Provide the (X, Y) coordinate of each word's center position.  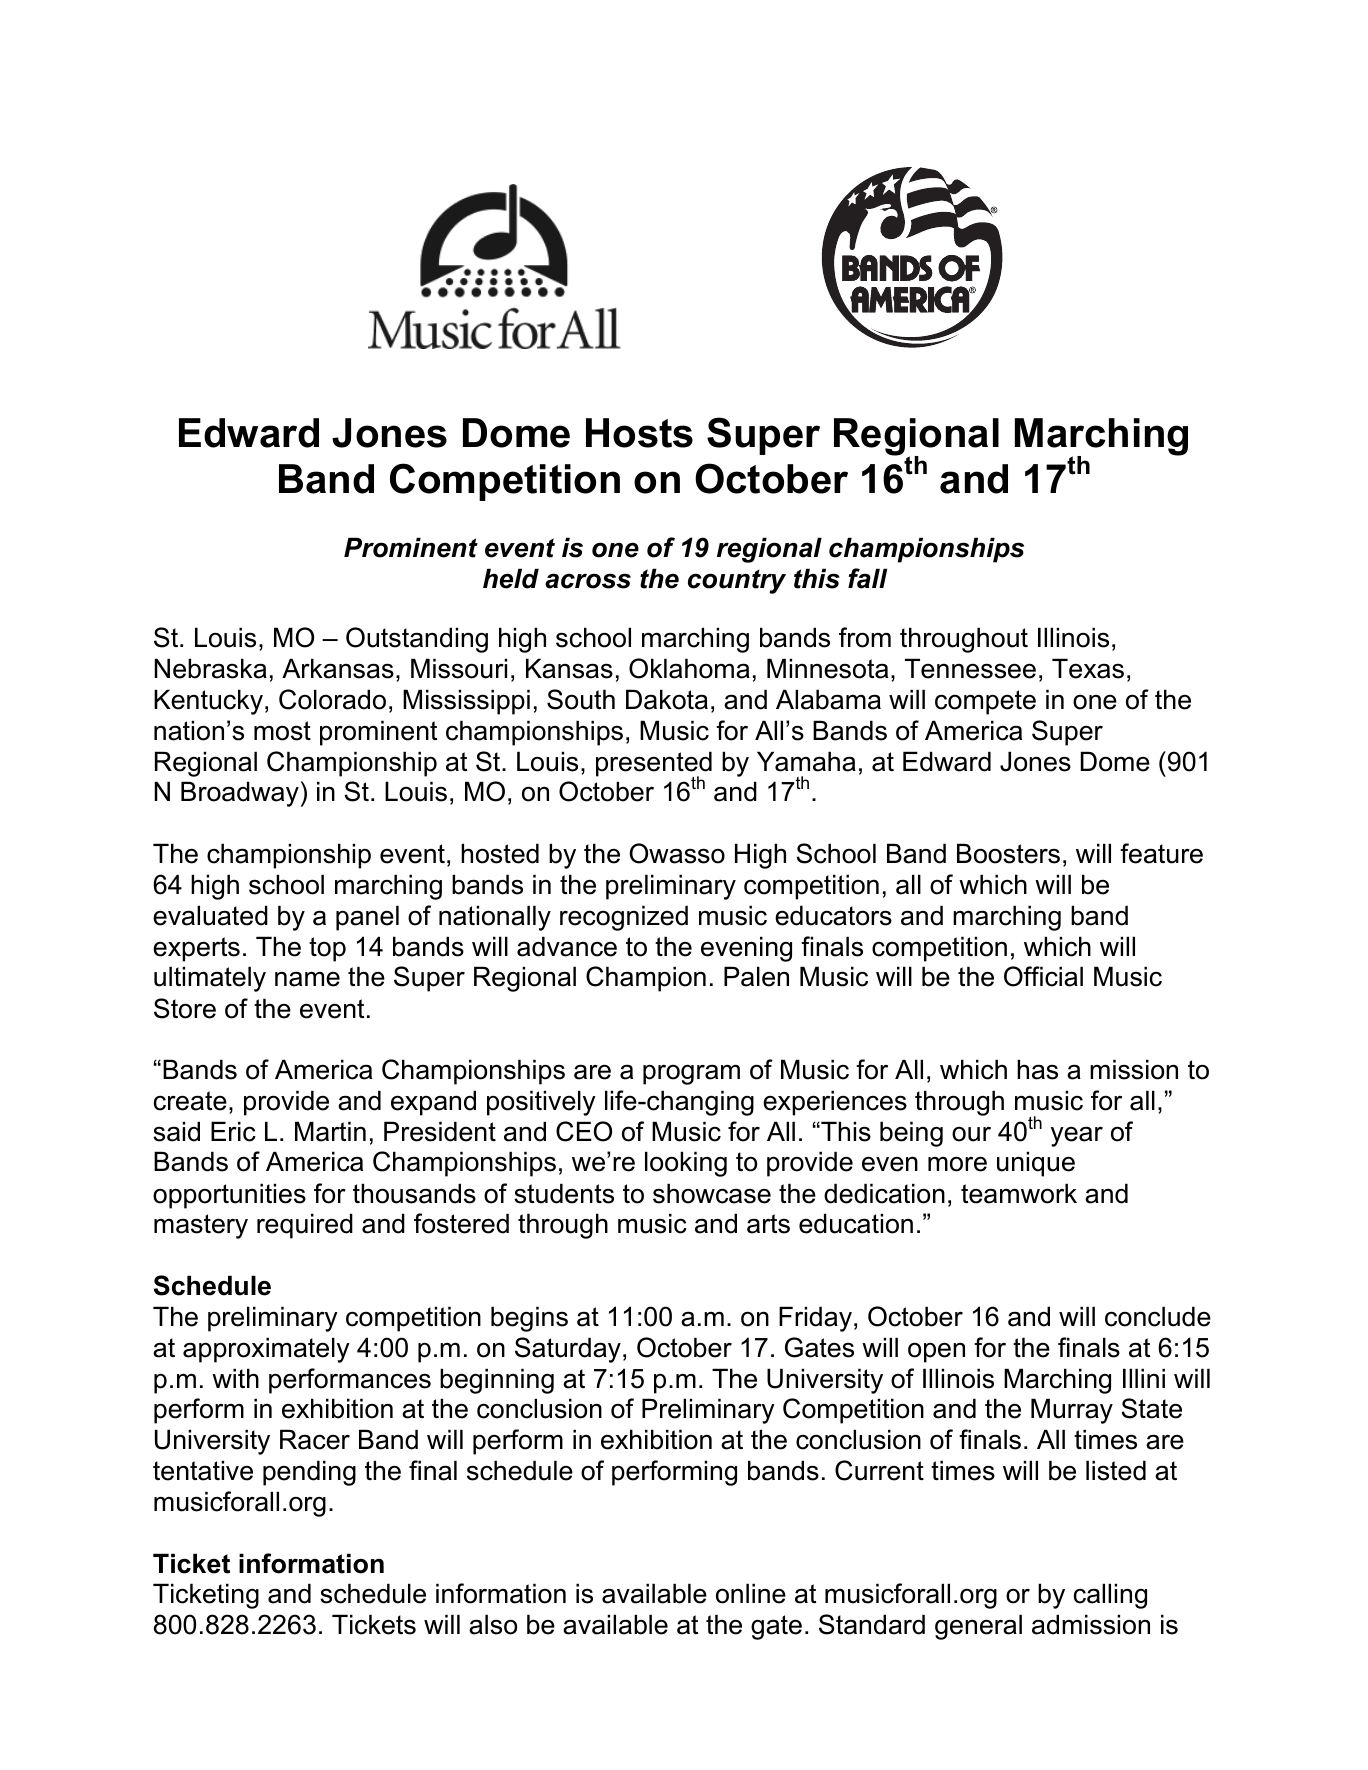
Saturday (568, 1350)
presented (654, 765)
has (1037, 1069)
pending (309, 1473)
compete (985, 702)
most (282, 731)
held (511, 578)
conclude (1158, 1316)
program (691, 1074)
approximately (266, 1350)
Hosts (639, 433)
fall (867, 578)
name (307, 979)
